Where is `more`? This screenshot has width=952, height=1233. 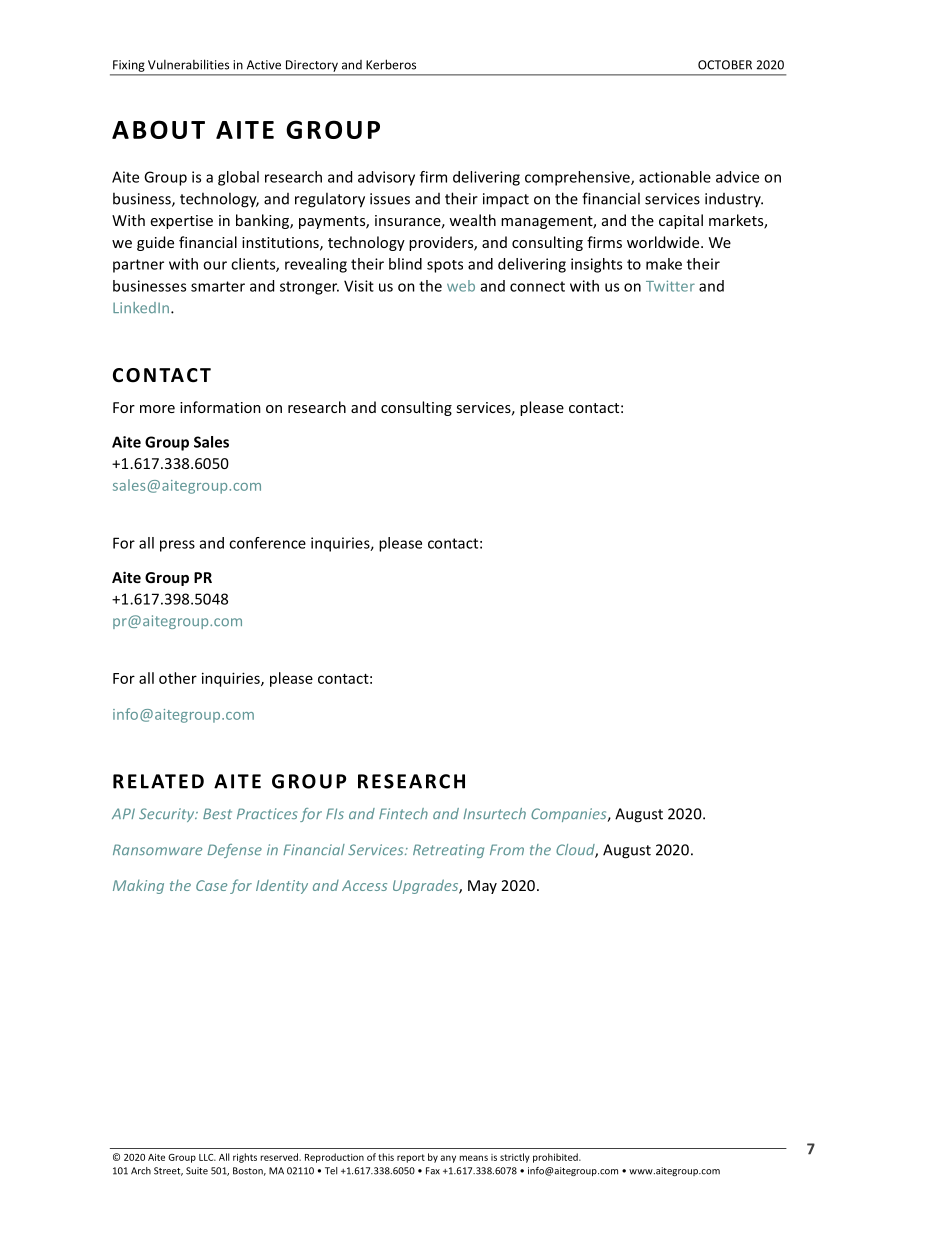
more is located at coordinates (157, 409).
